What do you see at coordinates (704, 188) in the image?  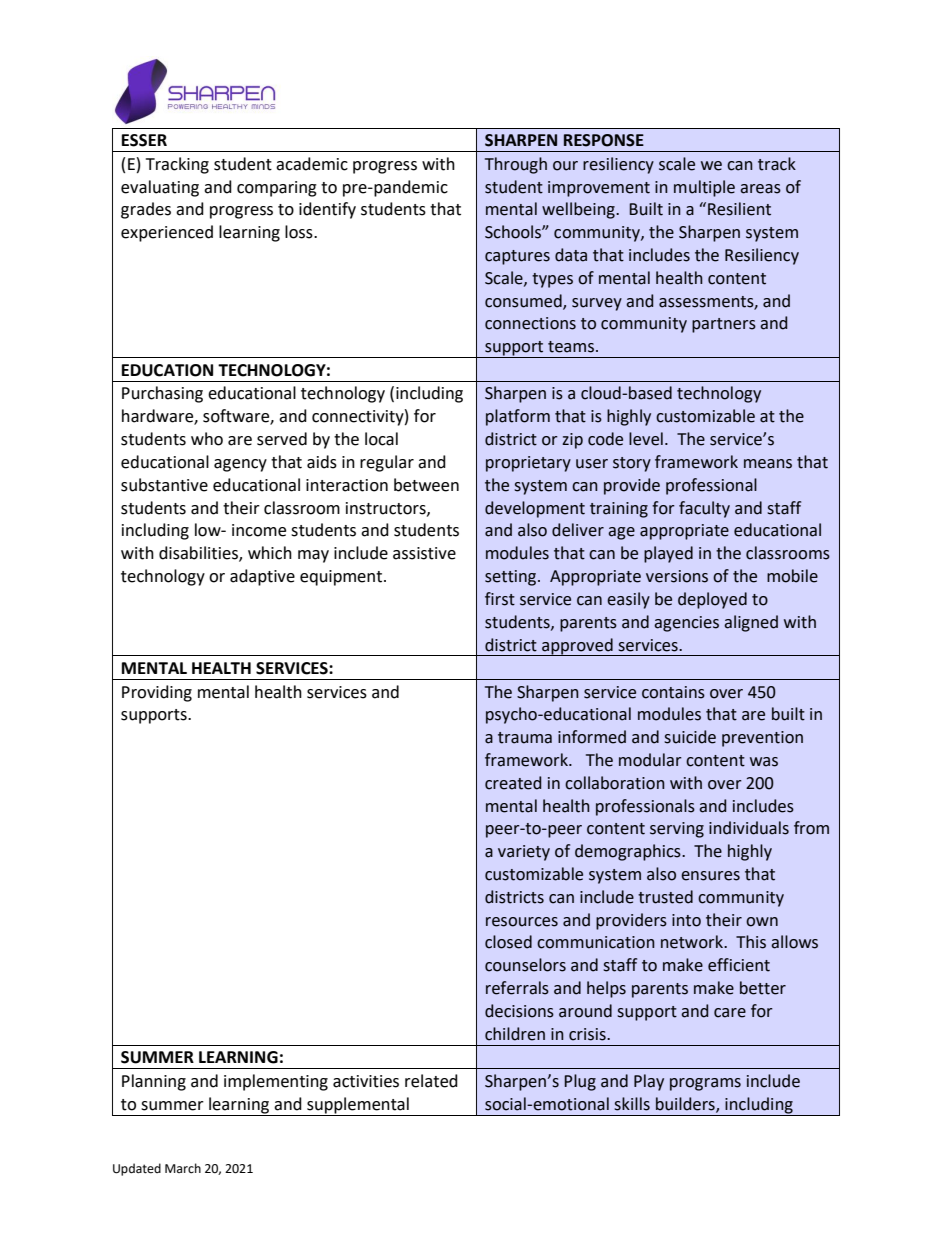 I see `multiple` at bounding box center [704, 188].
